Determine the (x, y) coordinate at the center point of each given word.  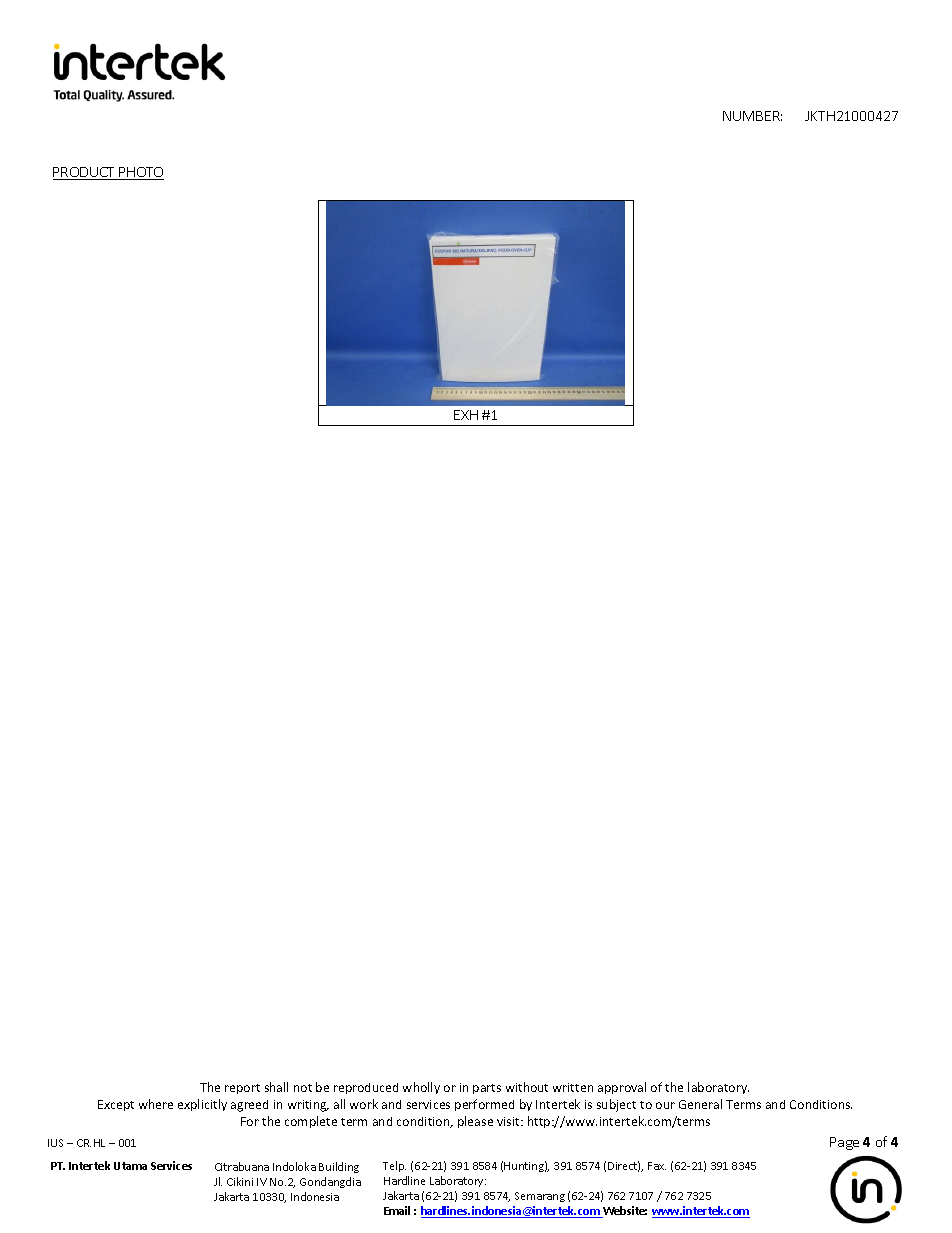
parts (487, 1089)
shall (276, 1087)
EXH (466, 415)
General (700, 1104)
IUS (55, 1143)
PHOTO (140, 173)
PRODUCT (85, 173)
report (242, 1089)
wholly (421, 1088)
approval (622, 1088)
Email (397, 1210)
